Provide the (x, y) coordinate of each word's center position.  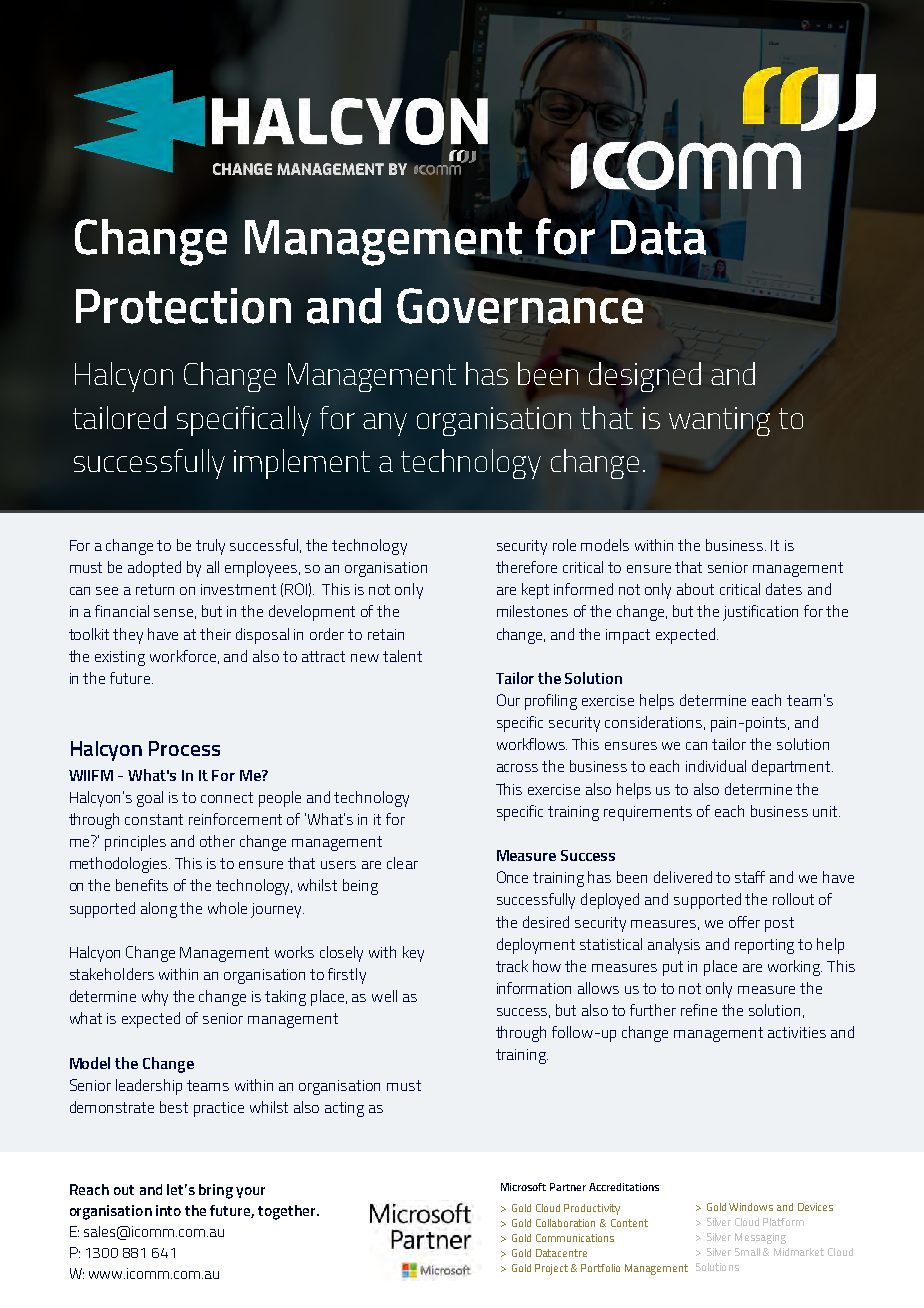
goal (150, 799)
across (517, 768)
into (168, 1210)
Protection (183, 306)
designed (645, 377)
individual (716, 766)
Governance (520, 306)
